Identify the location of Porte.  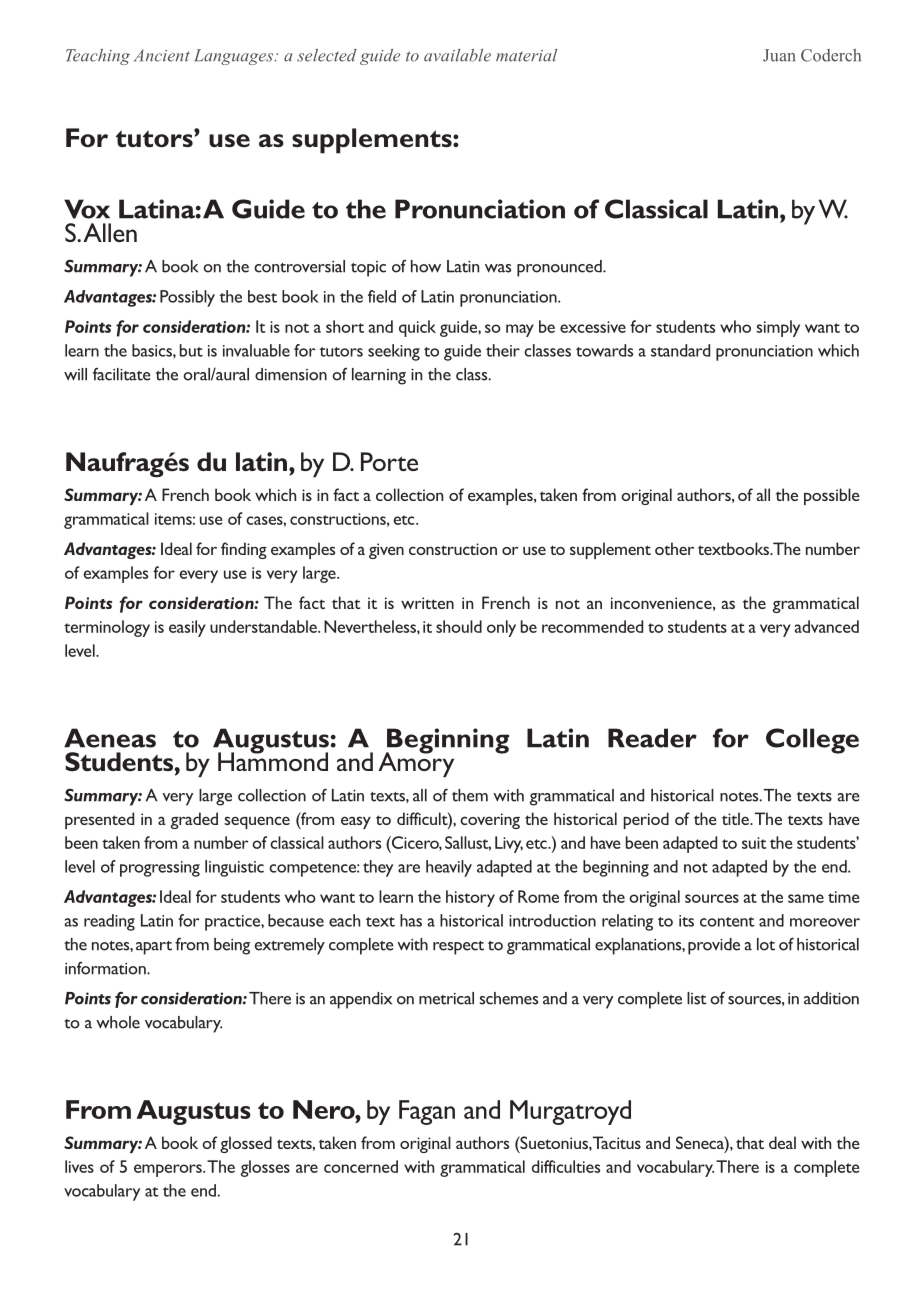
(389, 461).
